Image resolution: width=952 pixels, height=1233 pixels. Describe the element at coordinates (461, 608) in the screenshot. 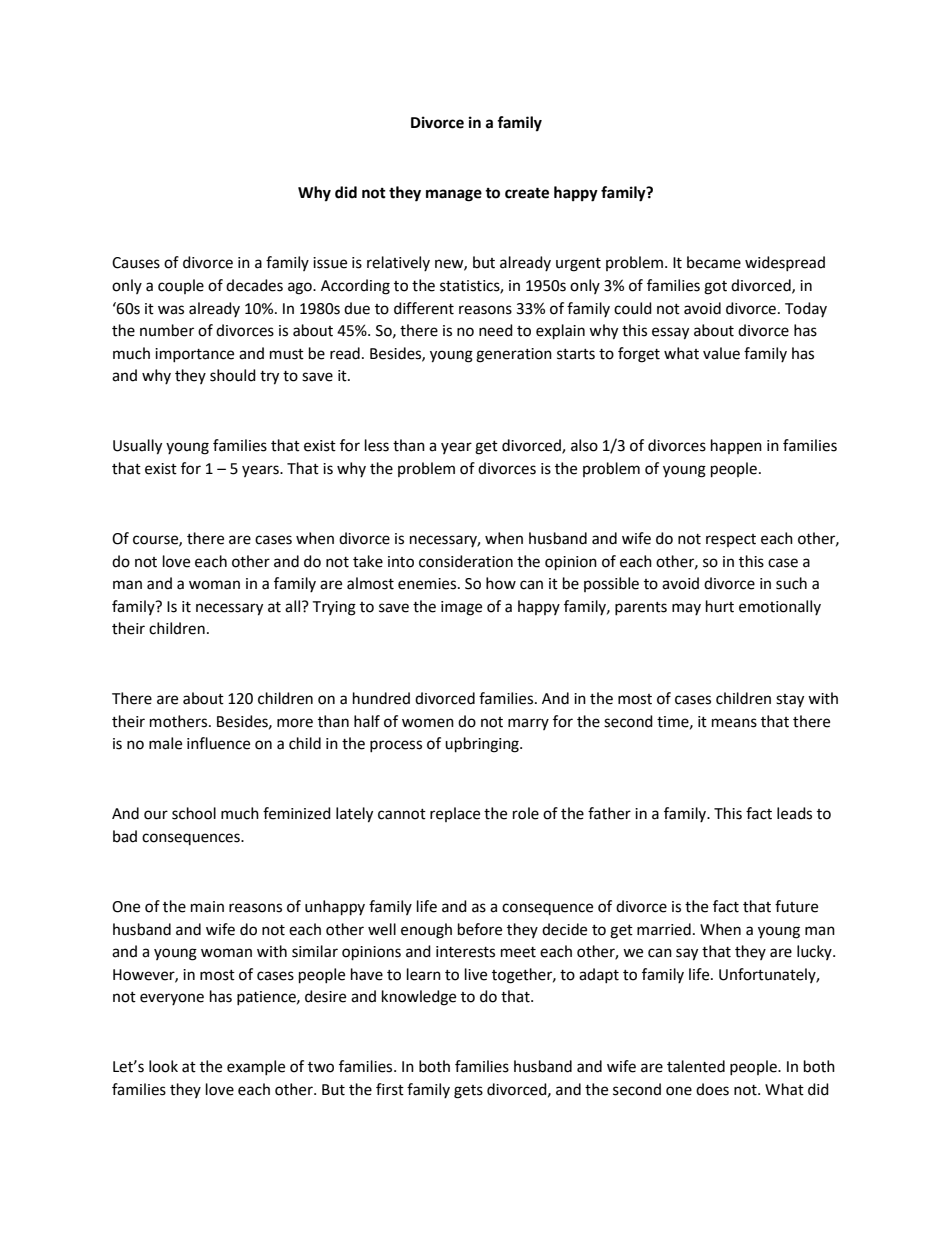

I see `image` at that location.
